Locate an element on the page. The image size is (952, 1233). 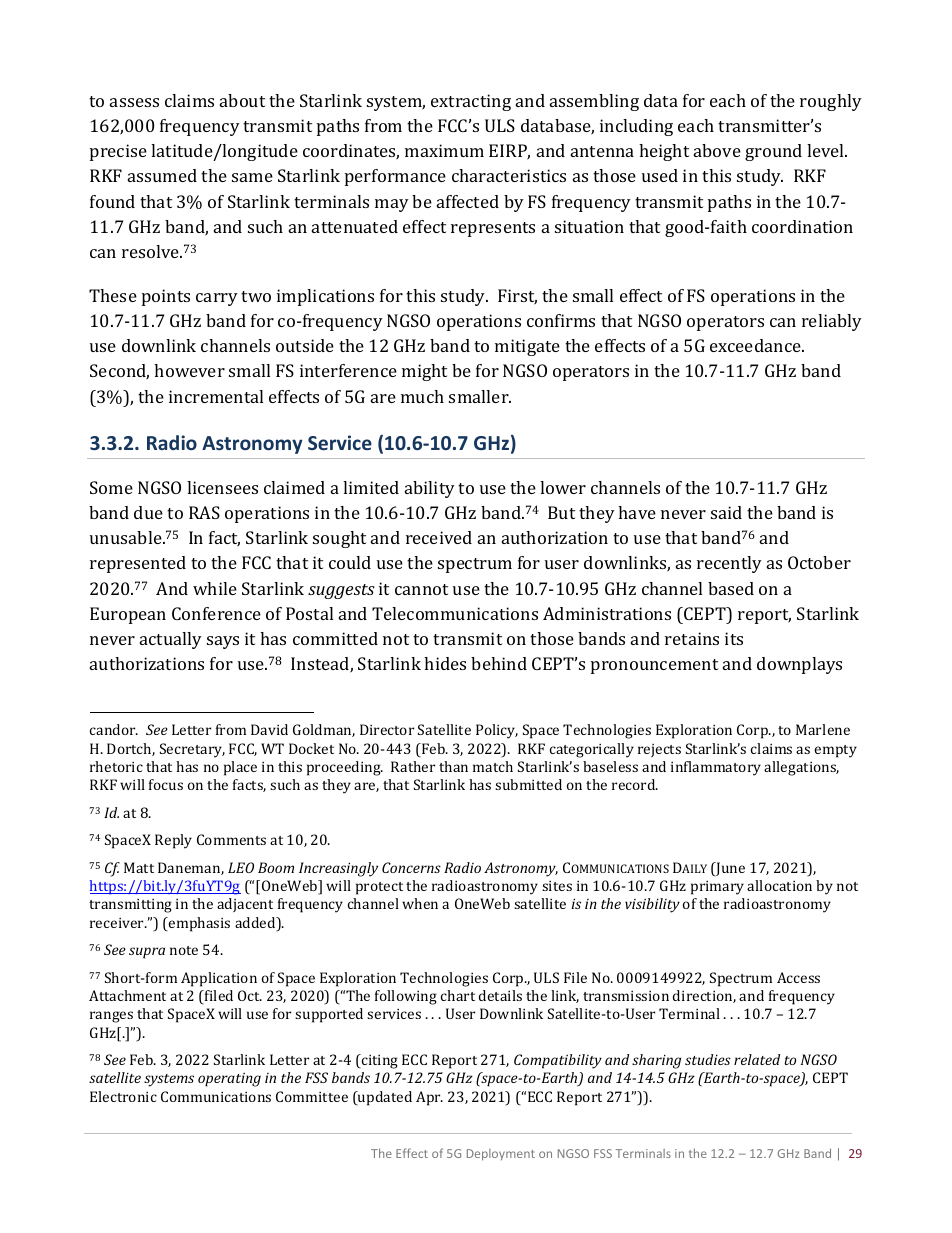
might is located at coordinates (424, 372).
